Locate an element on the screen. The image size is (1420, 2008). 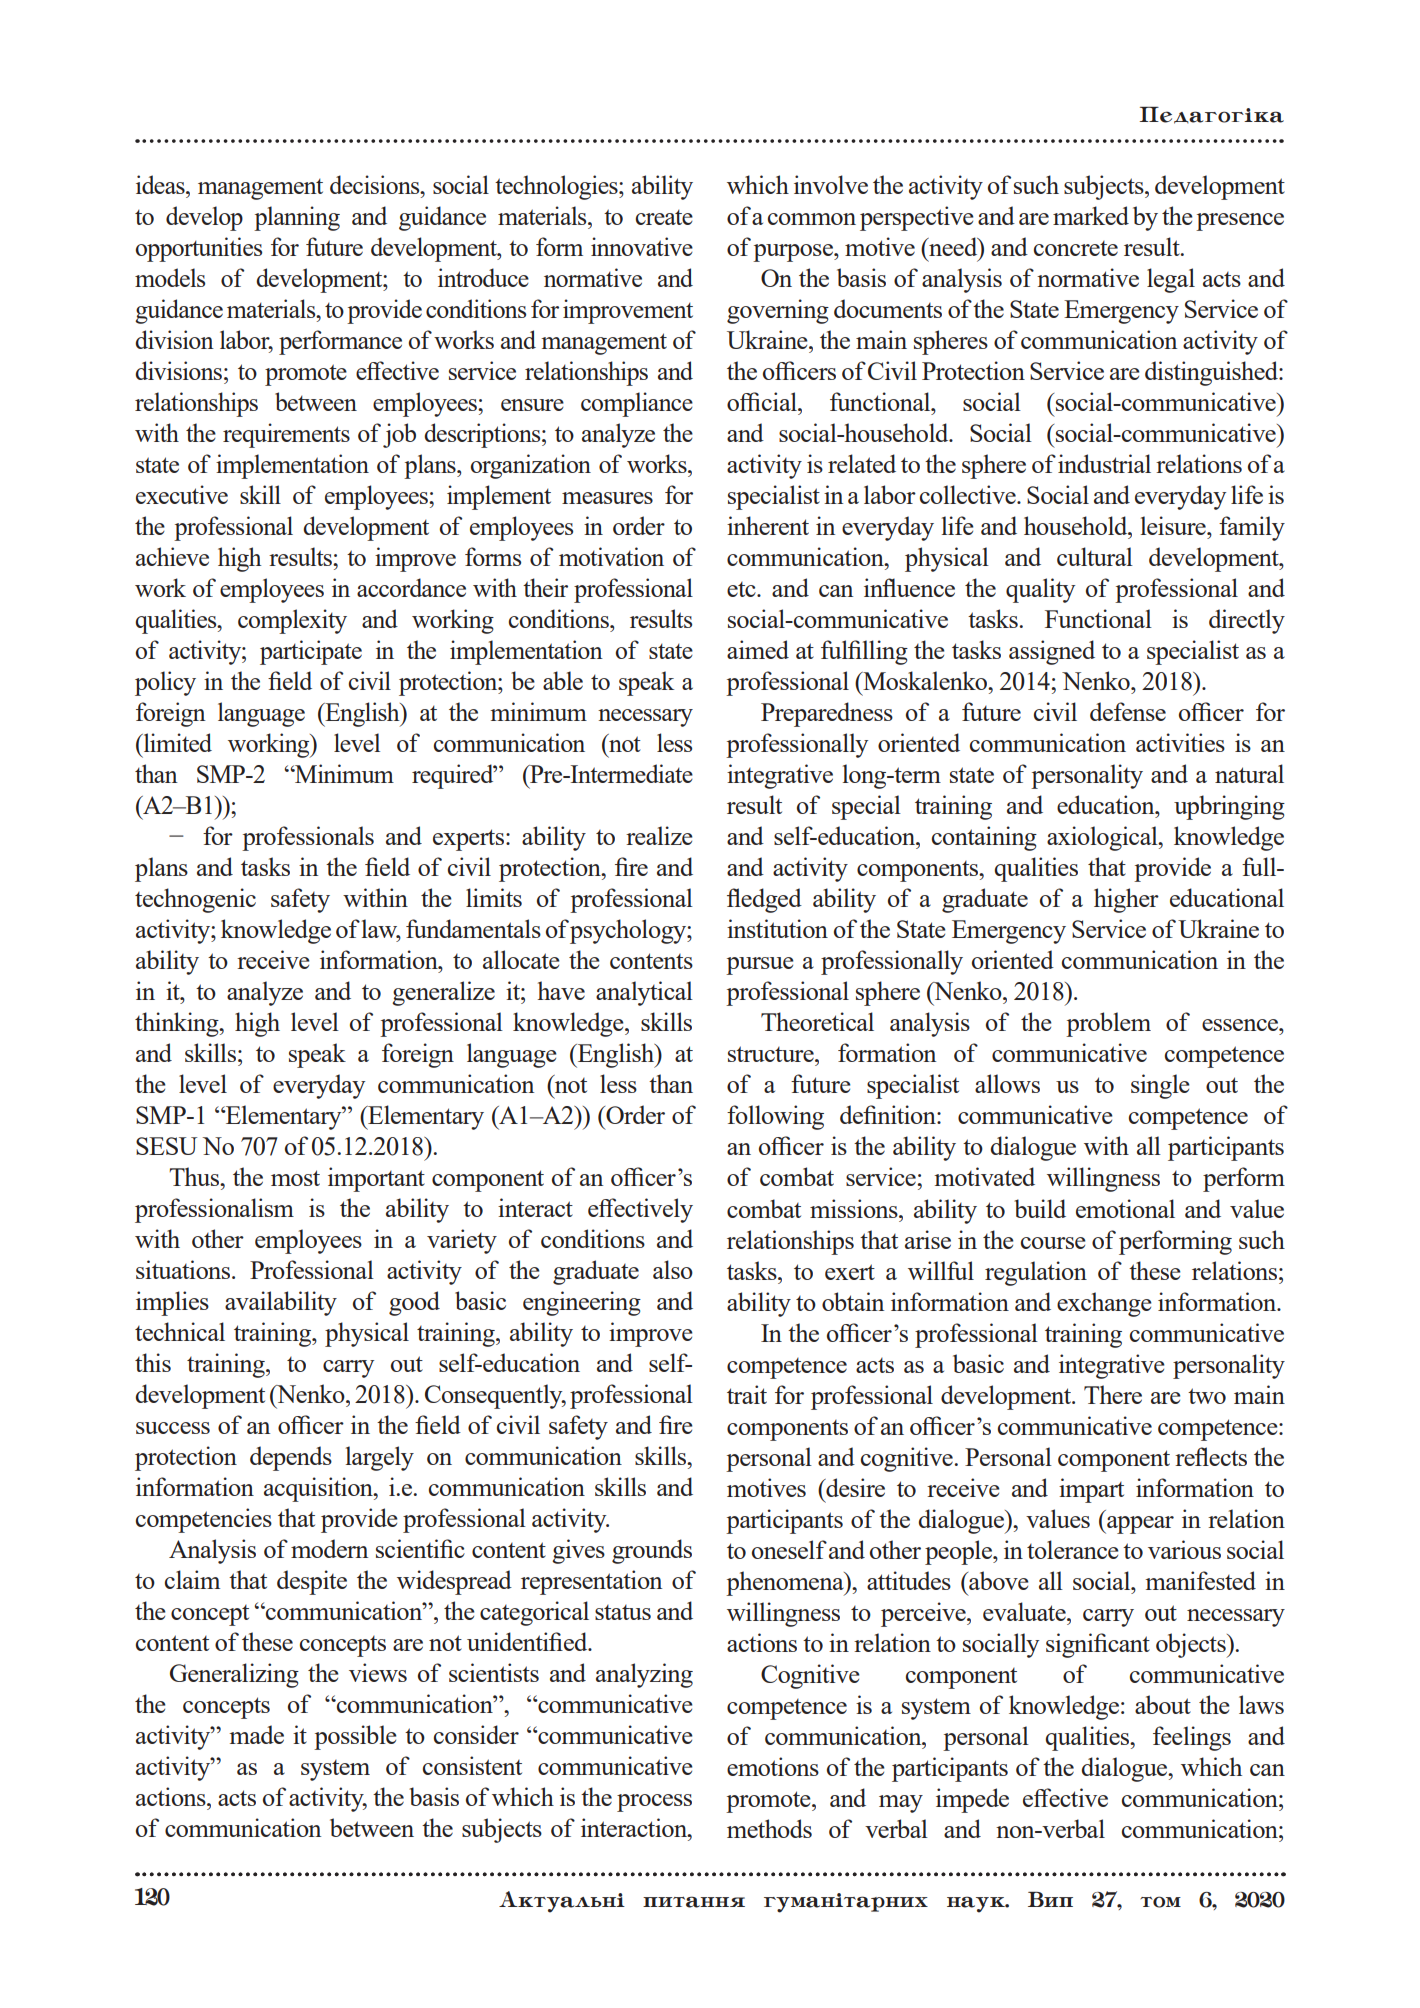
made is located at coordinates (256, 1734).
